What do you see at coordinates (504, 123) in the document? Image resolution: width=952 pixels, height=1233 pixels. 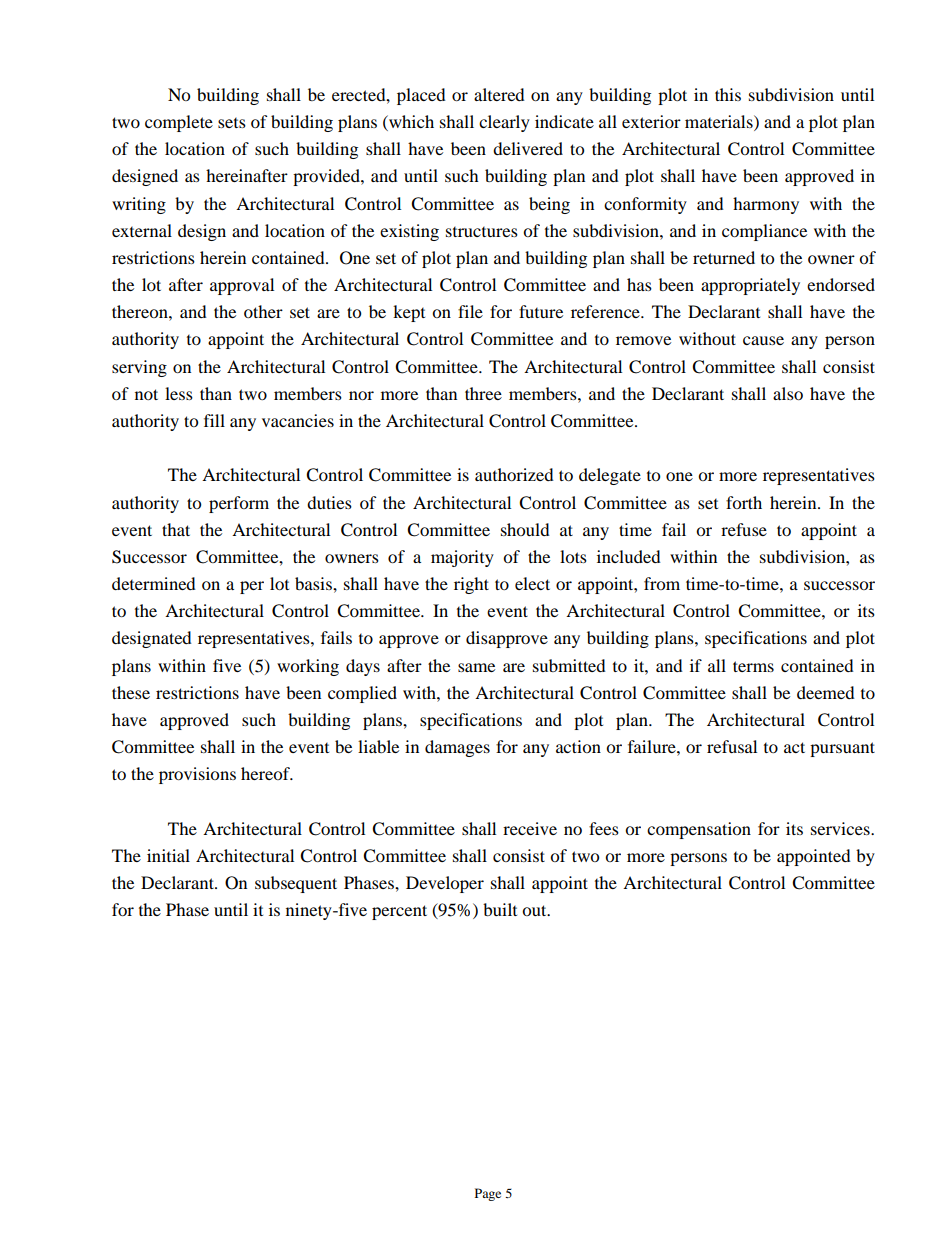 I see `clearly` at bounding box center [504, 123].
